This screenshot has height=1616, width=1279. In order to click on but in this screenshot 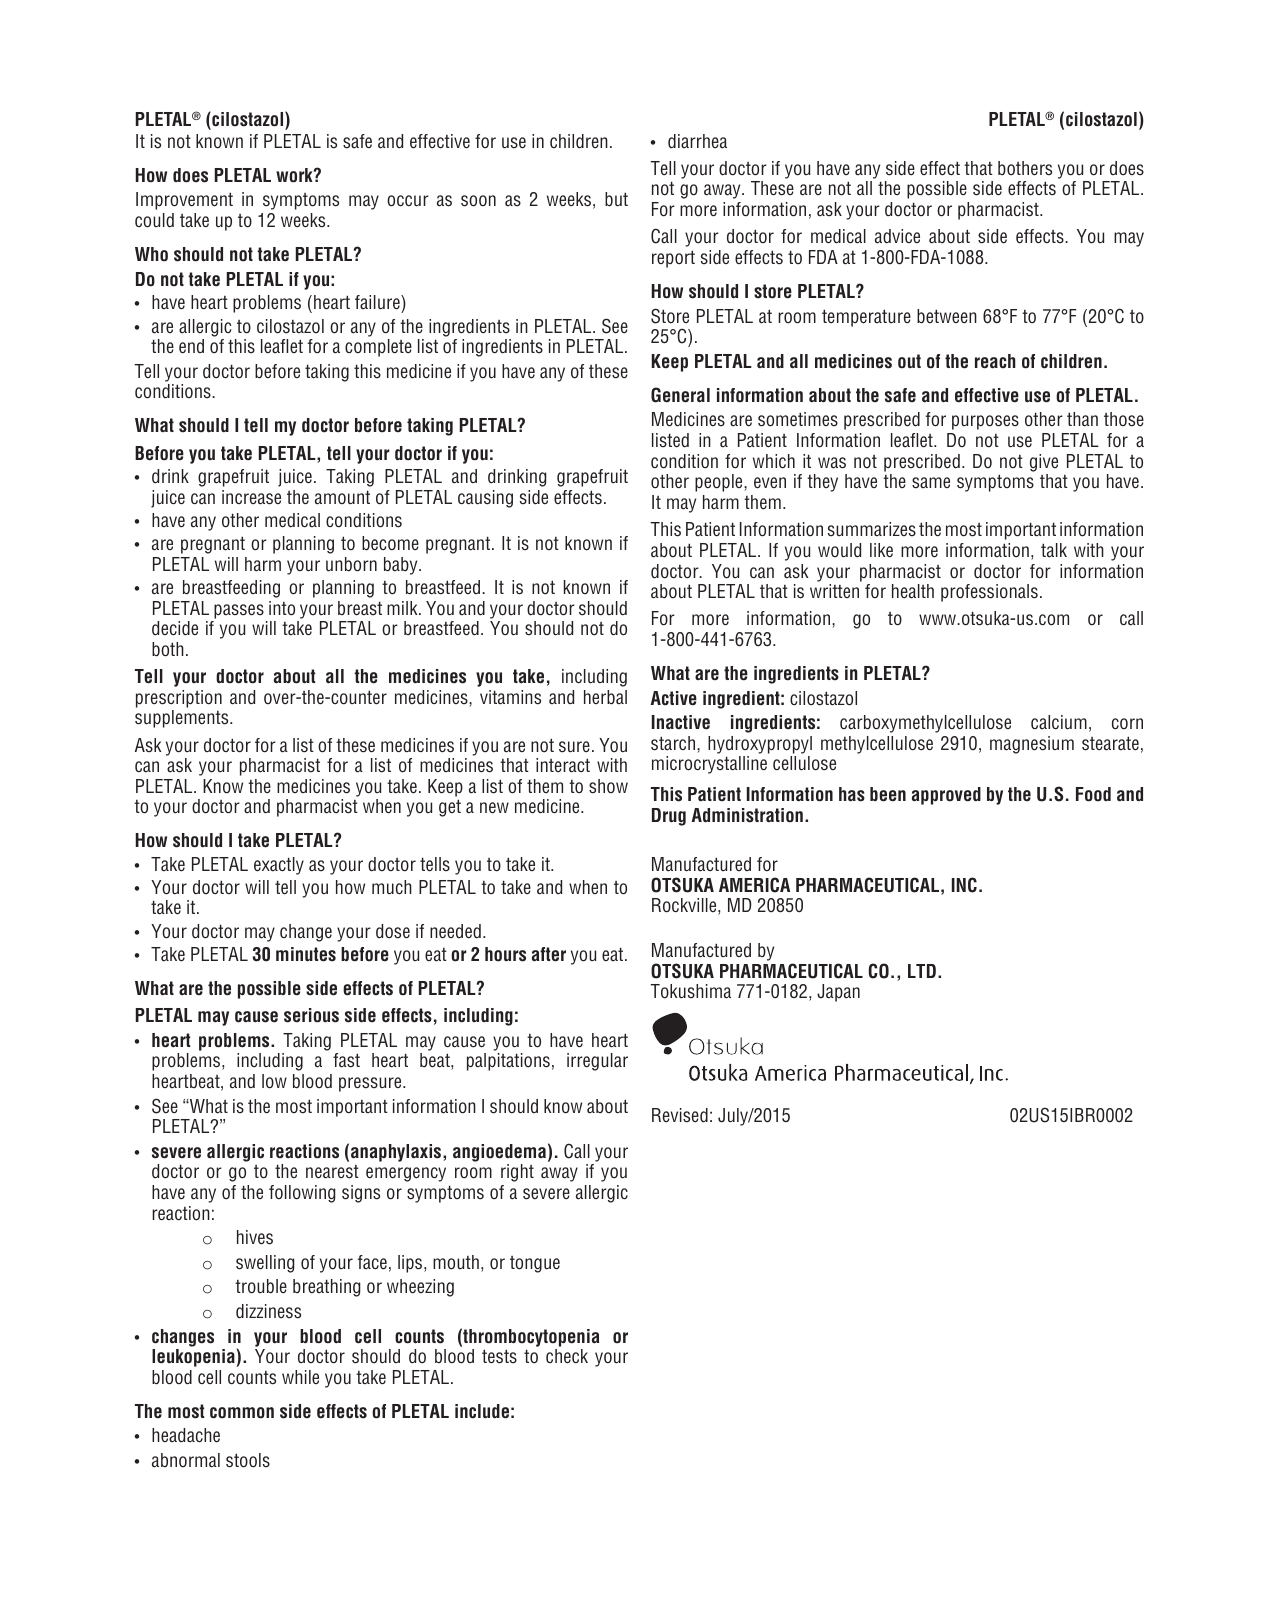, I will do `click(616, 199)`.
